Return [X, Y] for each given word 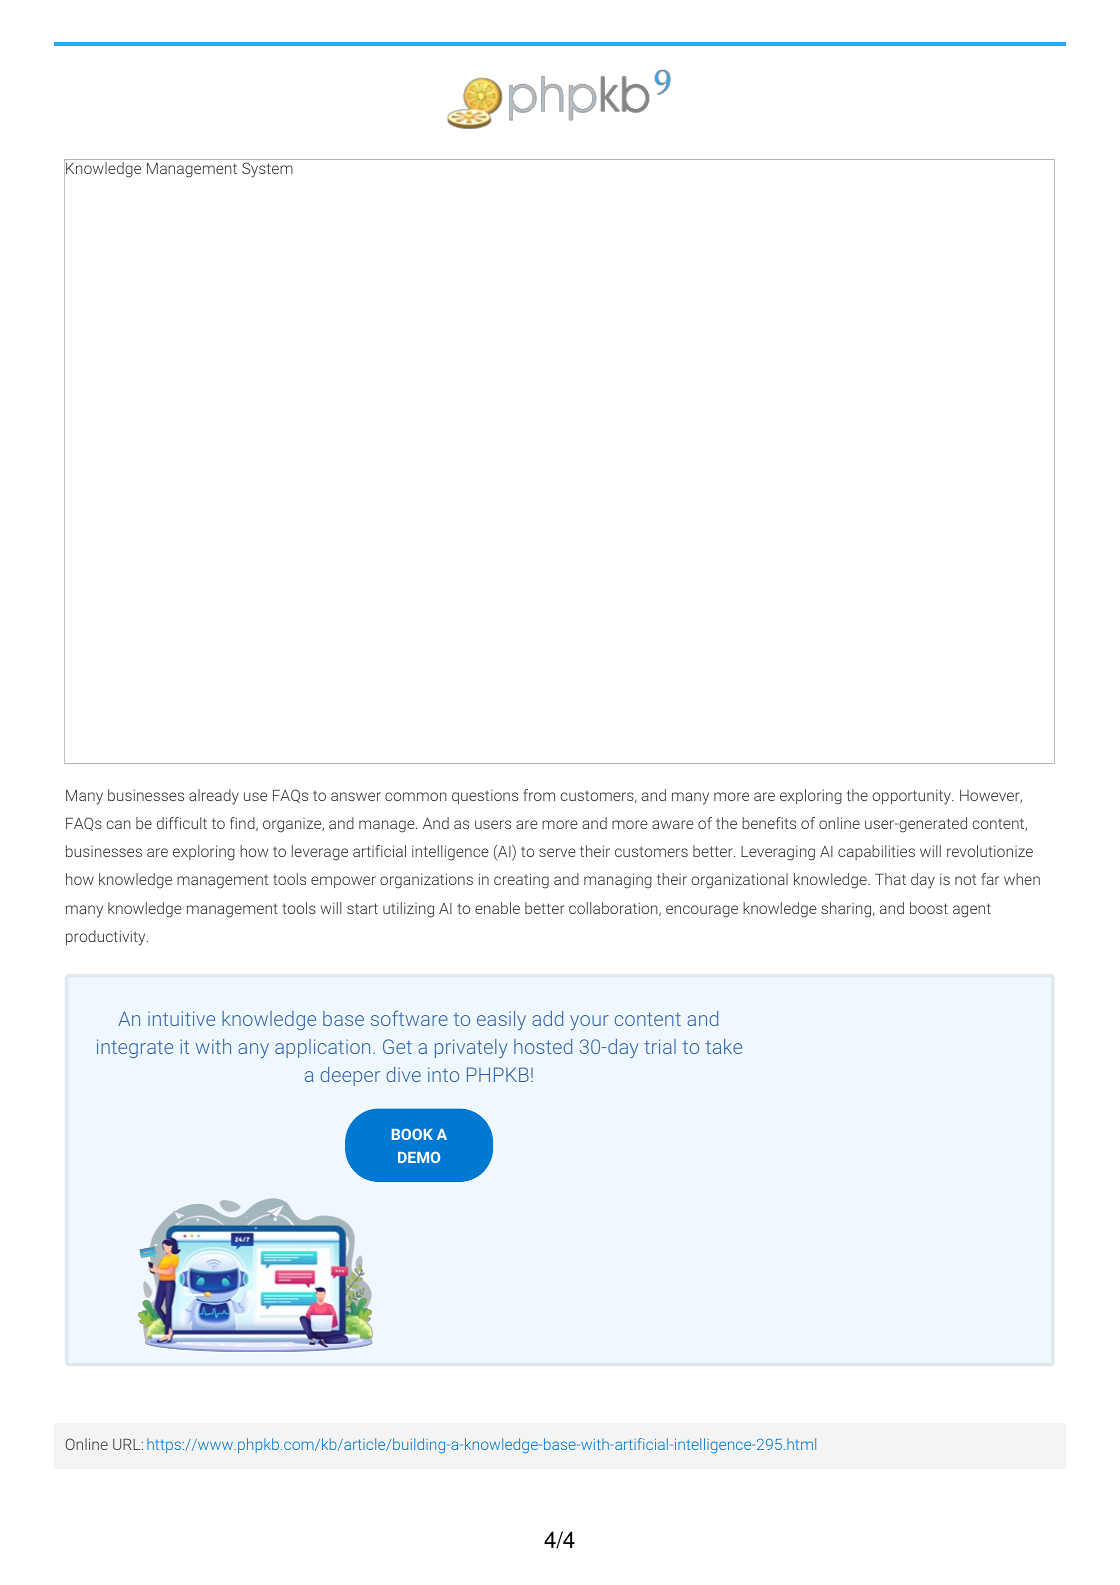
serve [557, 852]
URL [128, 1444]
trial [660, 1046]
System [267, 170]
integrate [135, 1048]
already [214, 797]
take [723, 1046]
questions [485, 797]
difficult [182, 823]
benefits [769, 823]
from [539, 795]
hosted [543, 1046]
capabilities [876, 852]
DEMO [419, 1157]
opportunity [912, 797]
